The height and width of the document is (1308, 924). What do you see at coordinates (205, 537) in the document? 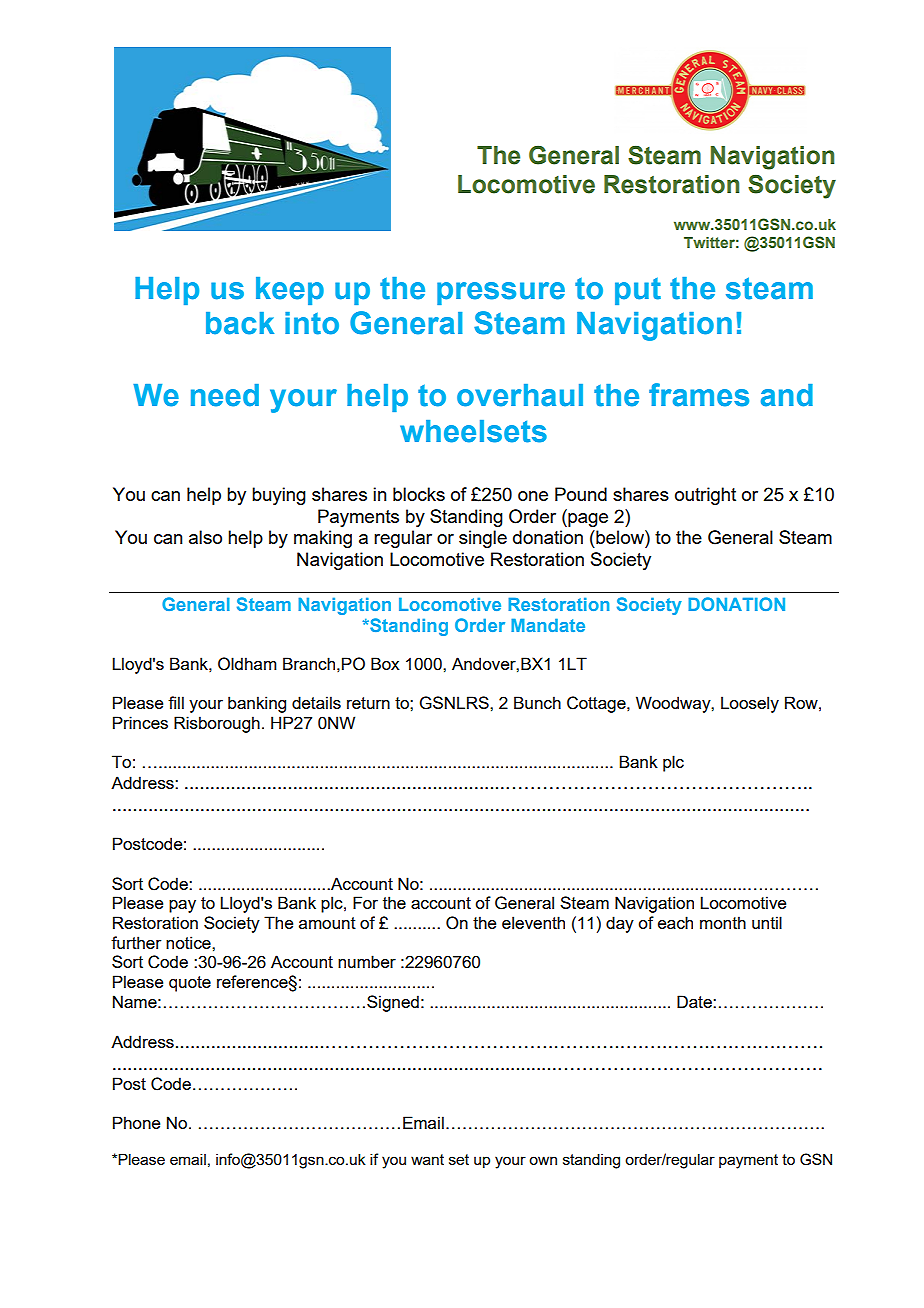
I see `also` at bounding box center [205, 537].
